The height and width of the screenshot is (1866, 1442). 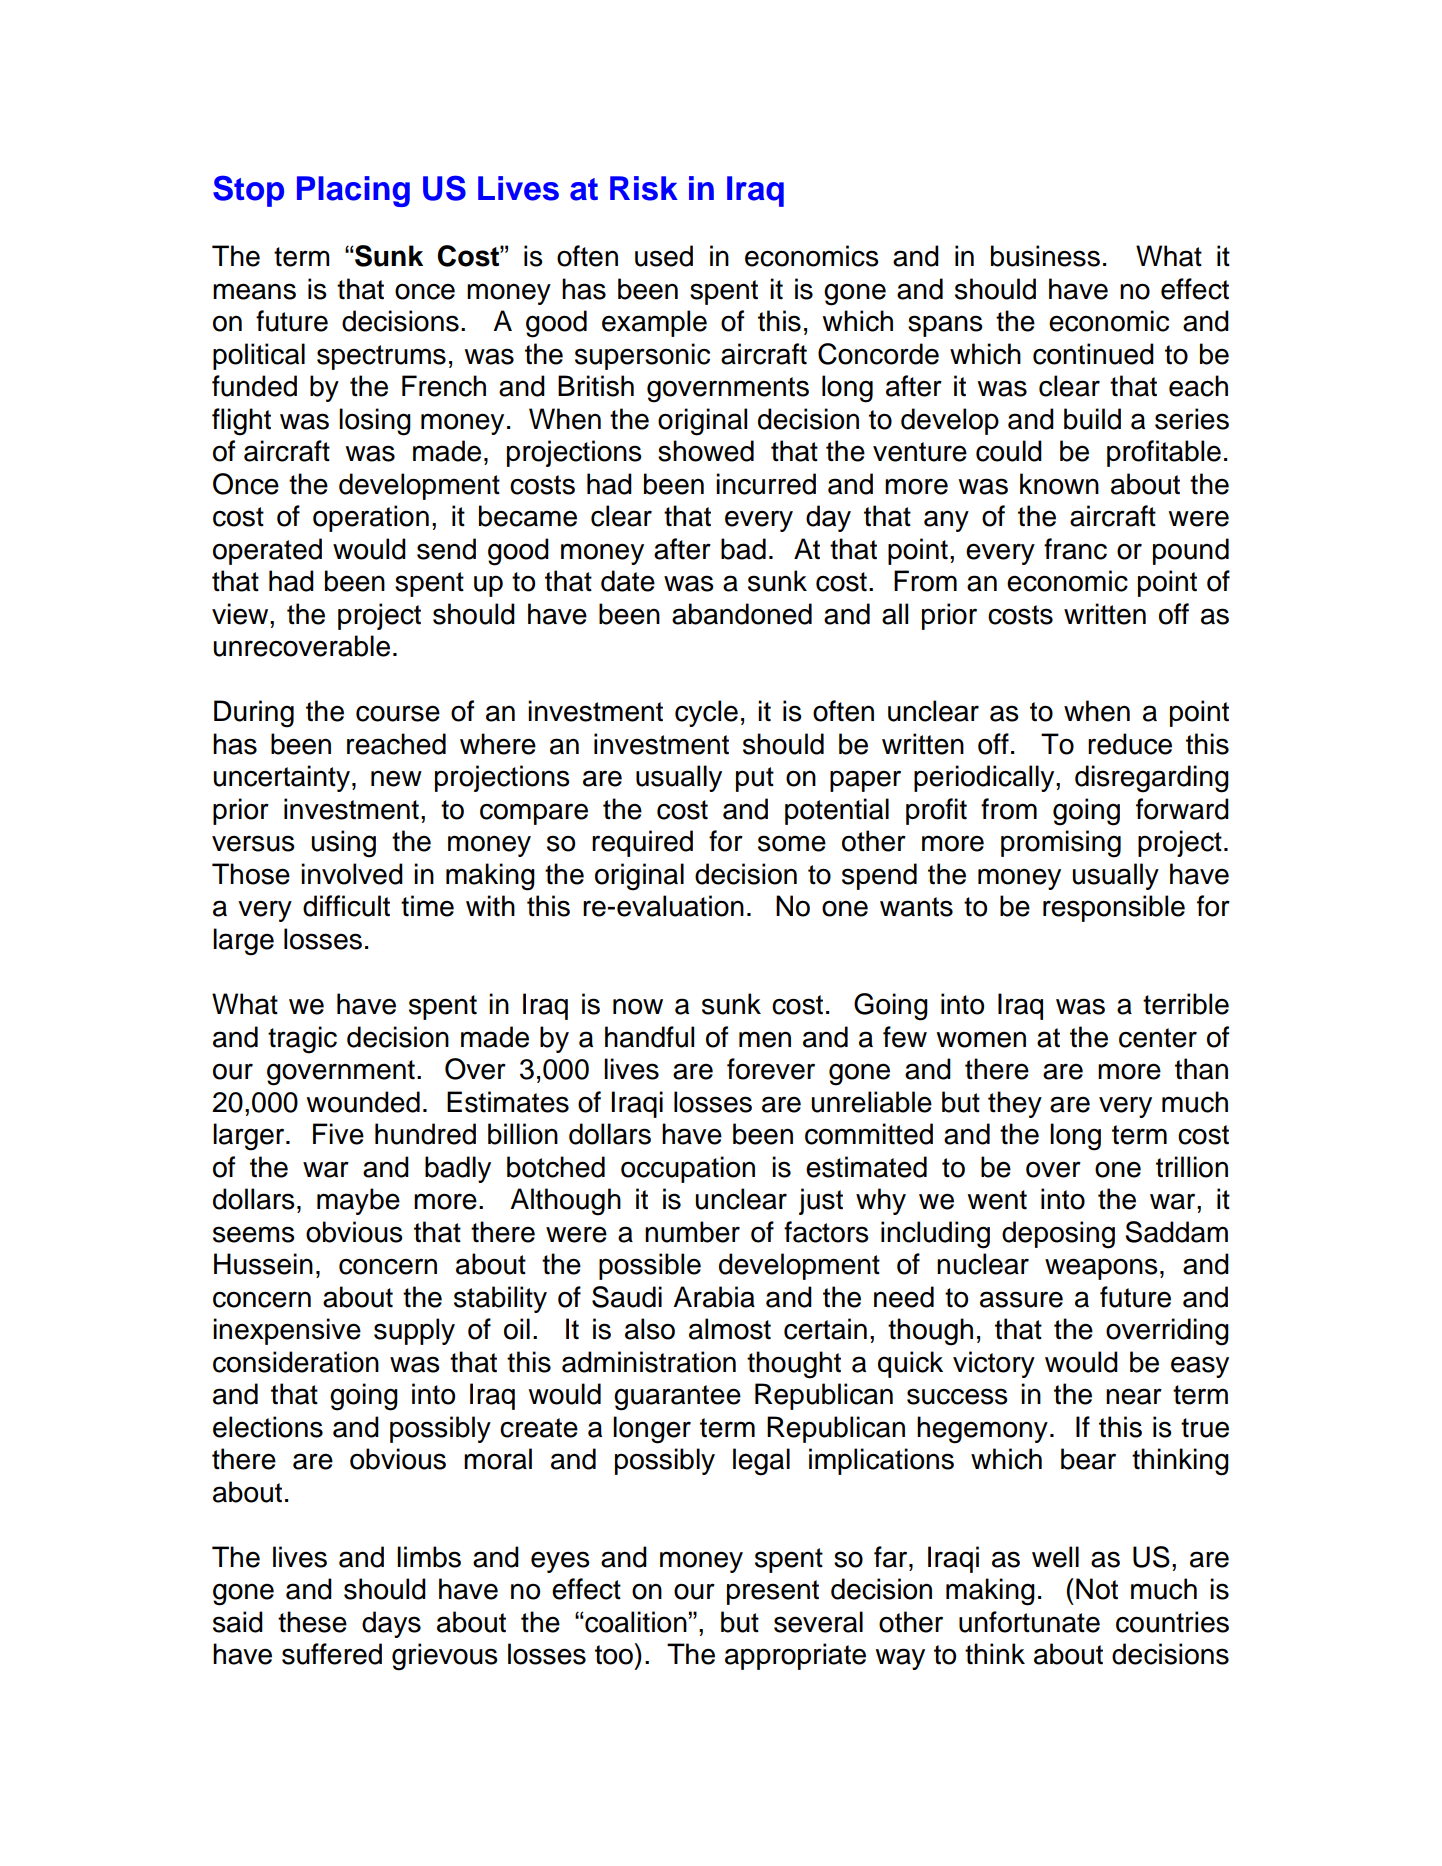 I want to click on some, so click(x=792, y=843).
